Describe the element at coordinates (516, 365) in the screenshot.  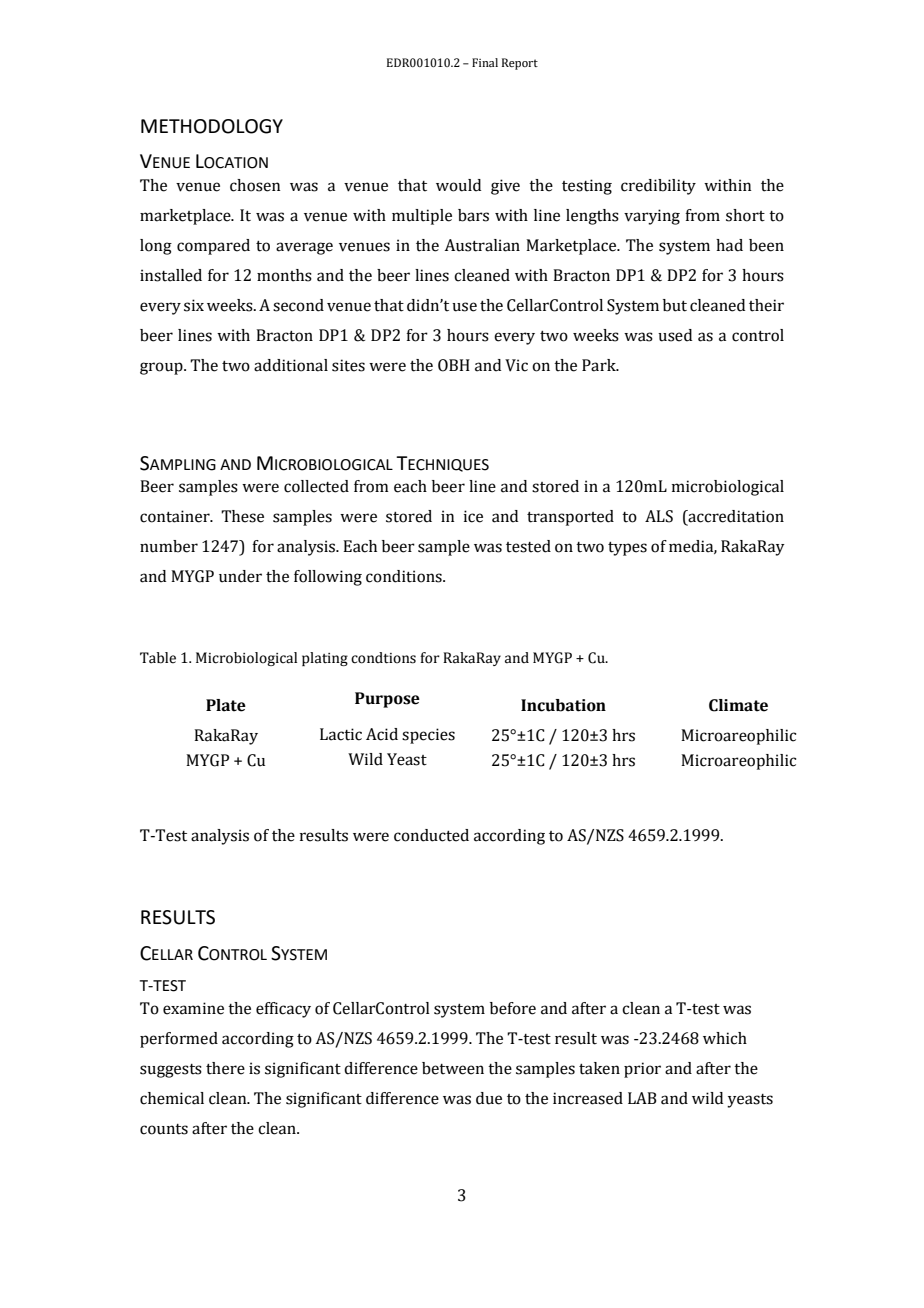
I see `Vic` at that location.
